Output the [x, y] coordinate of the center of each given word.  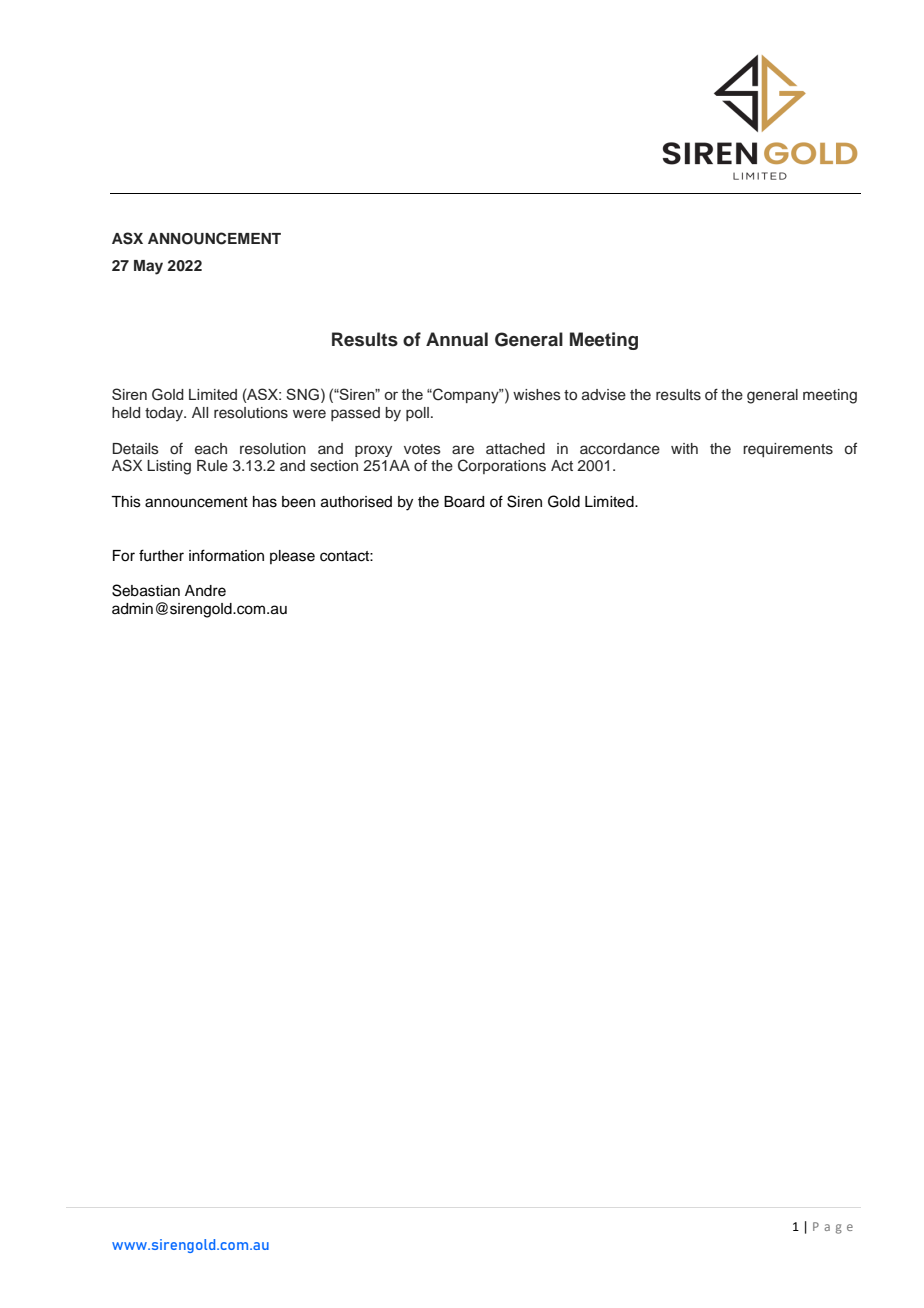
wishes [537, 395]
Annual [457, 339]
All [200, 412]
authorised [356, 502]
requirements [788, 450]
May [148, 267]
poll [417, 414]
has [265, 502]
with [684, 448]
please [292, 557]
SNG [302, 394]
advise [604, 395]
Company [466, 396]
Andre [205, 591]
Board [464, 502]
